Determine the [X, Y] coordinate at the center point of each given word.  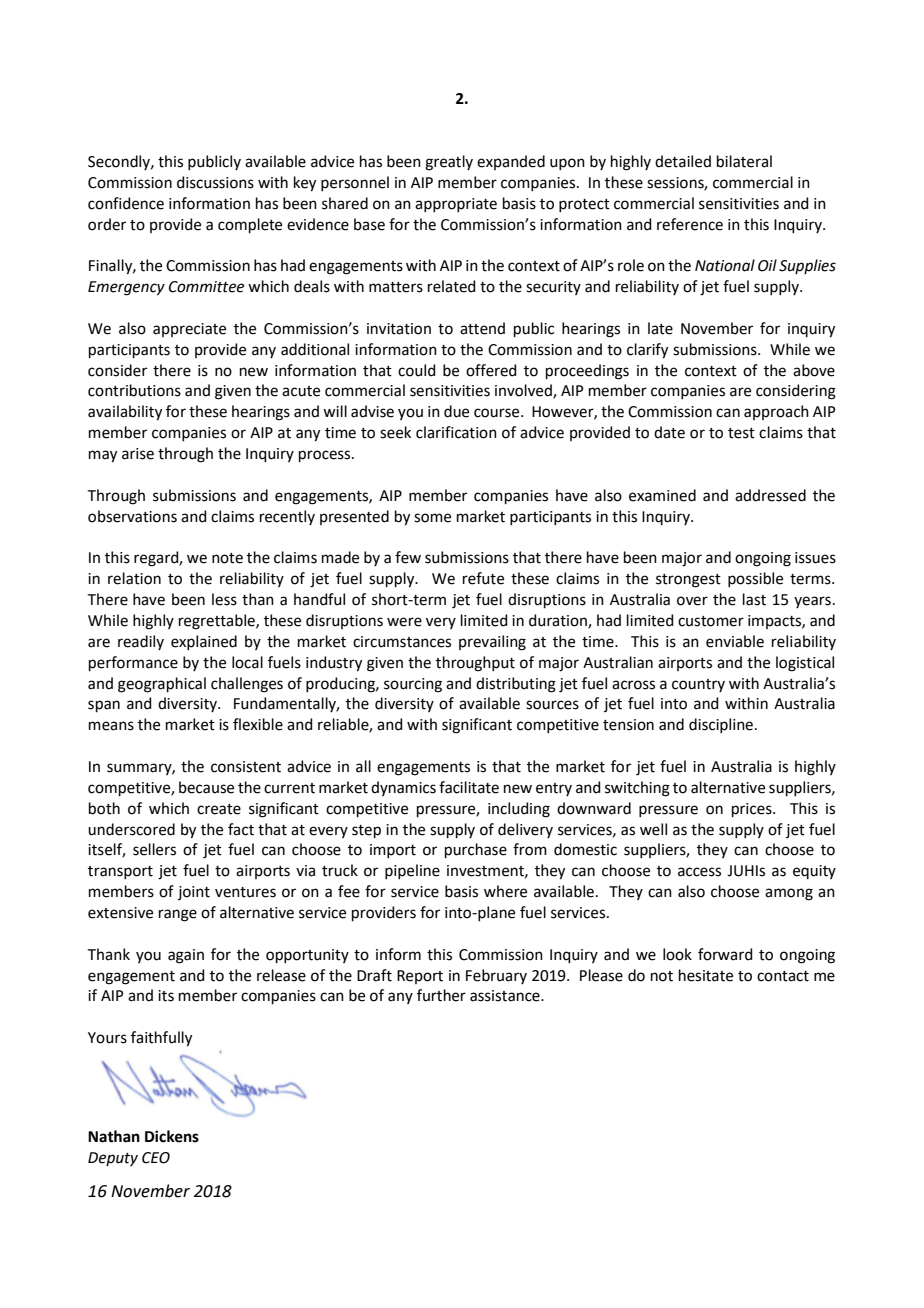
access [699, 872]
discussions [215, 182]
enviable [735, 641]
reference [690, 224]
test [741, 433]
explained [204, 642]
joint [194, 893]
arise [138, 454]
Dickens [172, 1136]
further [441, 995]
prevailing [492, 643]
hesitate [706, 975]
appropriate [456, 205]
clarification [456, 432]
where [505, 891]
